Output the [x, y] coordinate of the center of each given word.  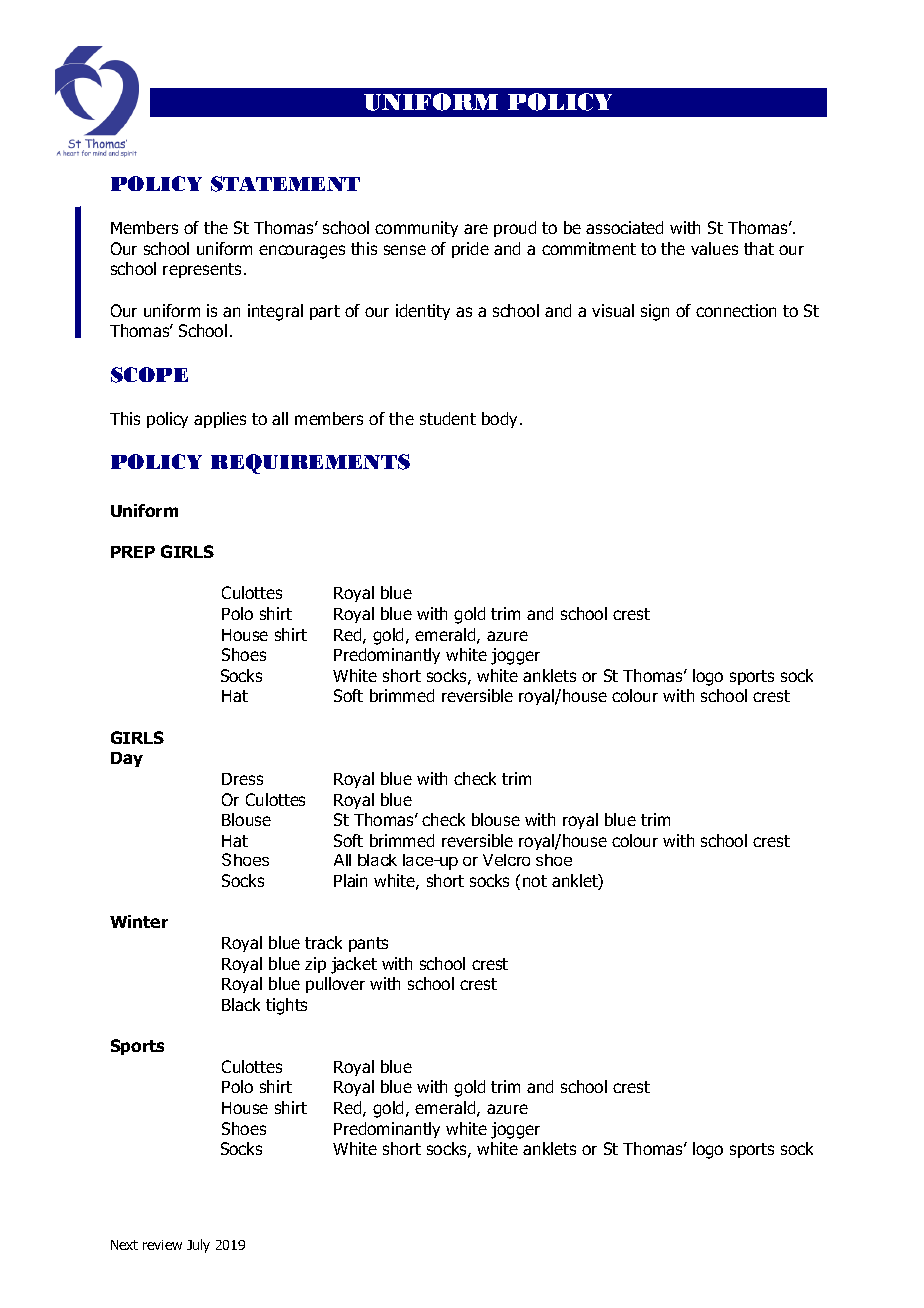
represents [202, 270]
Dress [242, 779]
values [714, 248]
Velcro [506, 860]
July [198, 1246]
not [535, 881]
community [416, 229]
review [162, 1245]
